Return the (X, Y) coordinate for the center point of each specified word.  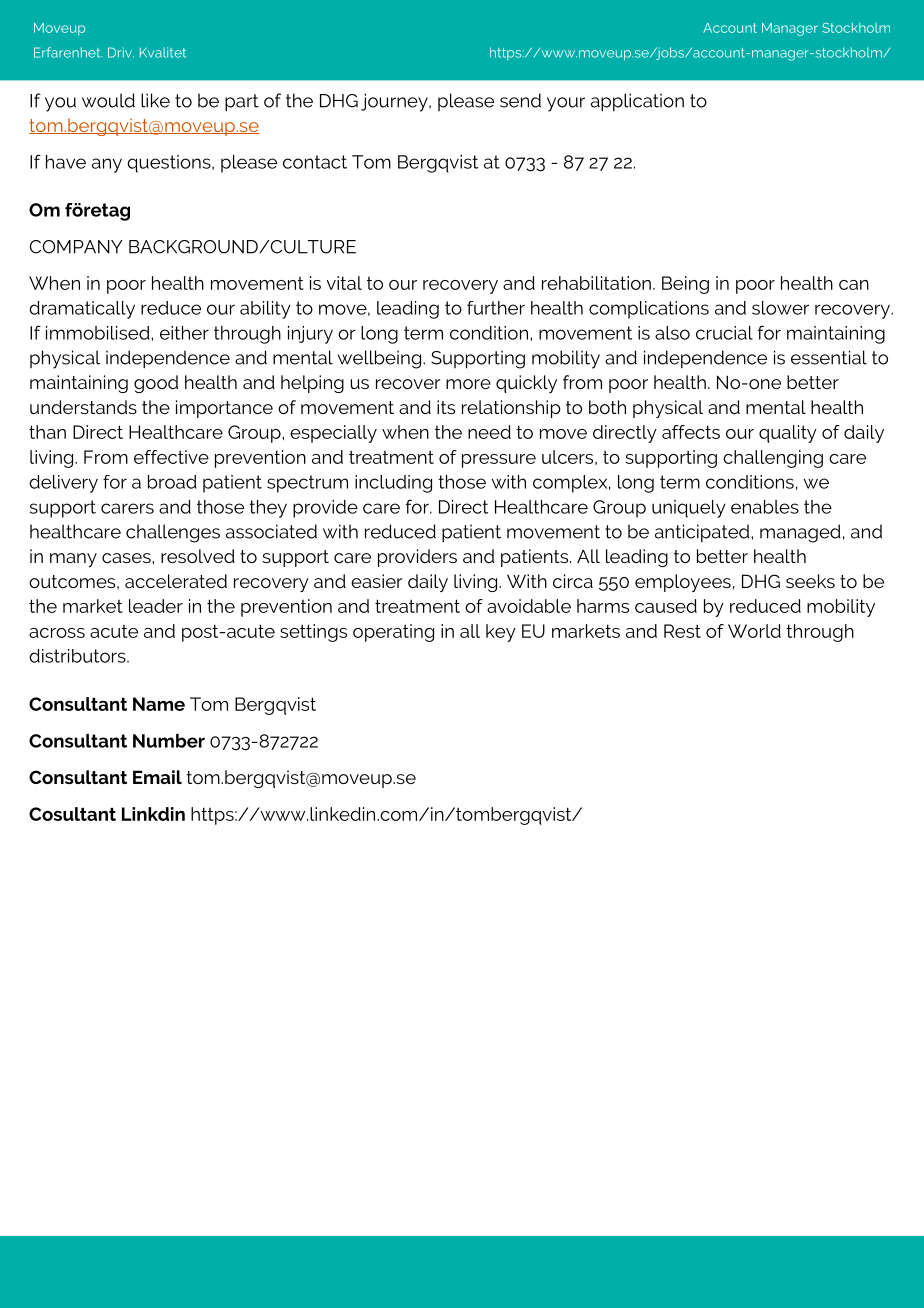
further (496, 308)
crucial (724, 333)
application (637, 102)
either (184, 333)
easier (376, 581)
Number (169, 741)
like (155, 100)
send (520, 100)
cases (127, 558)
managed (800, 533)
